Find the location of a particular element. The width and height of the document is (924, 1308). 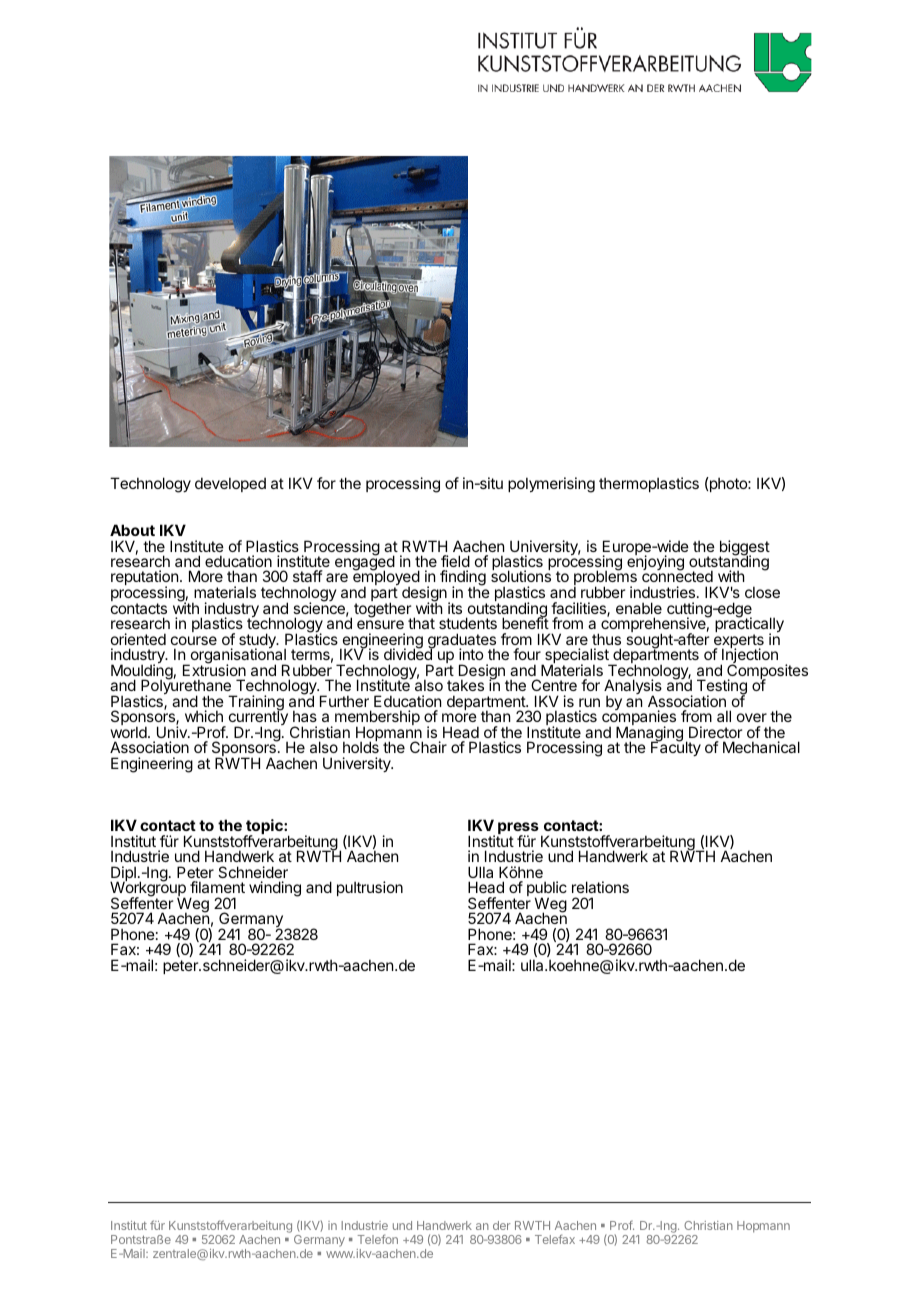

takes is located at coordinates (465, 685).
